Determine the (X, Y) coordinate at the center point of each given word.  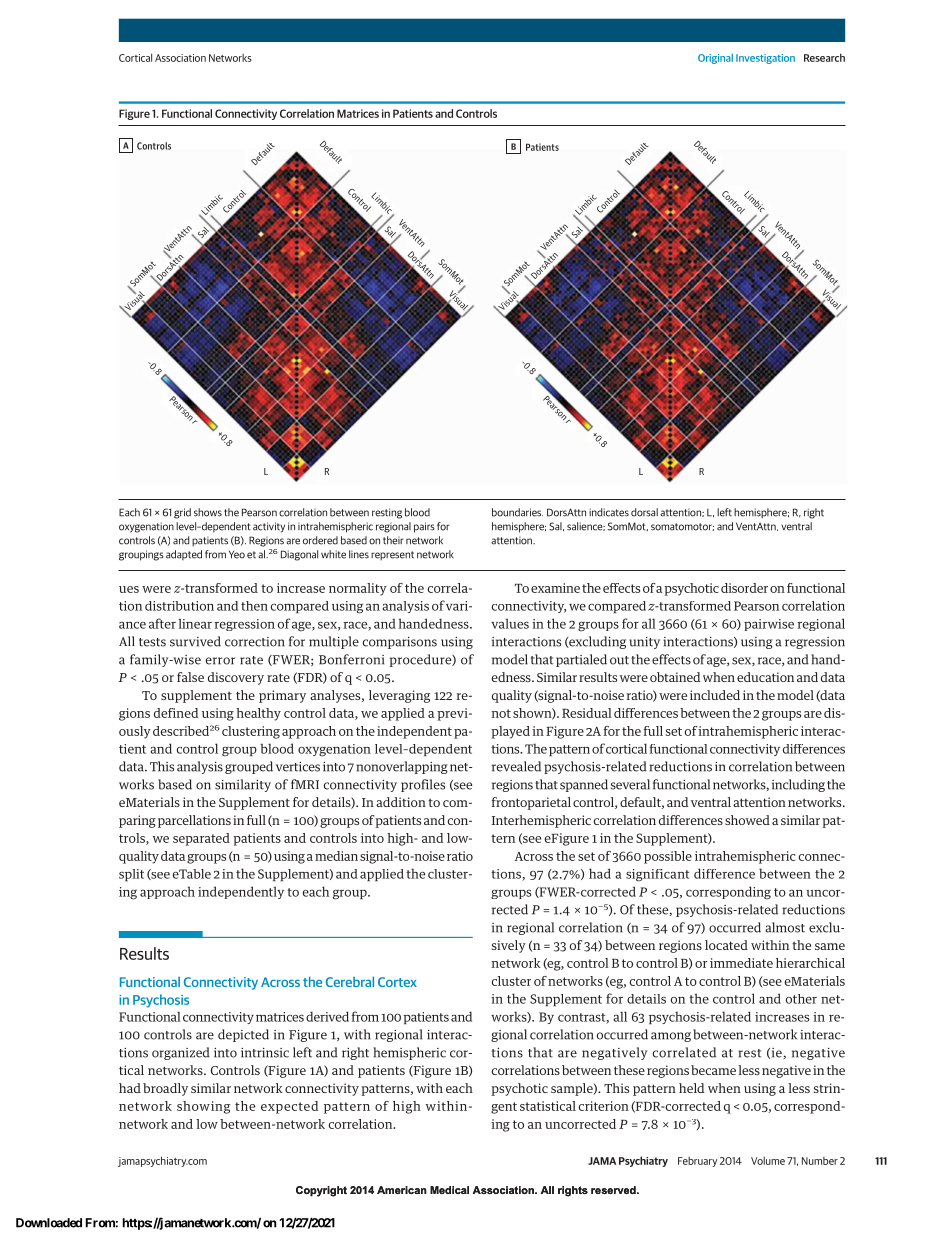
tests (152, 642)
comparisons (400, 643)
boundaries (517, 512)
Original (715, 59)
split (131, 875)
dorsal (644, 512)
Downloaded (49, 1223)
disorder (744, 588)
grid (182, 513)
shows (208, 512)
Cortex (397, 982)
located (726, 945)
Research (824, 57)
